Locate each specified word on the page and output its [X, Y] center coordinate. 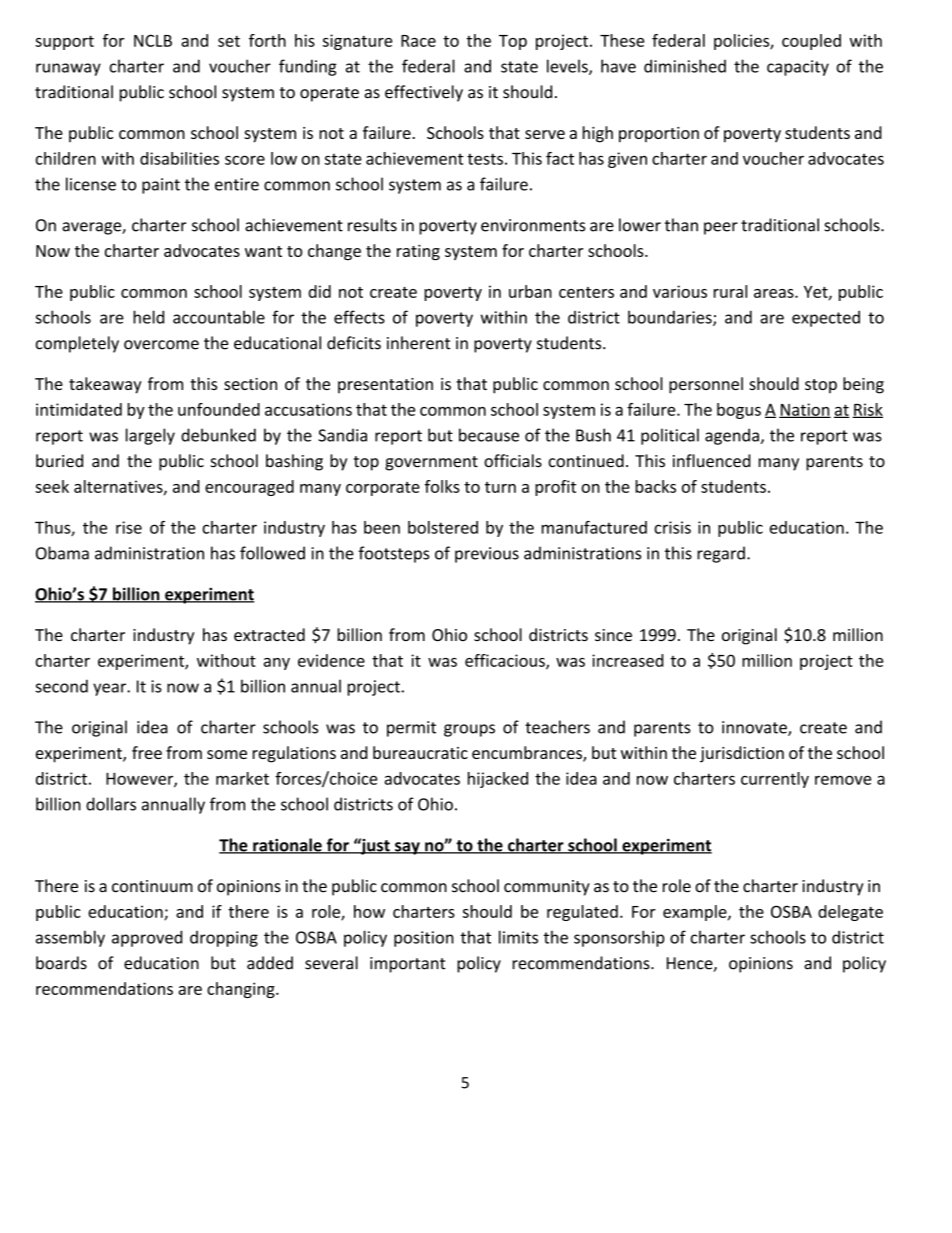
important [408, 965]
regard [721, 554]
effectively [424, 93]
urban [530, 291]
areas [775, 293]
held [148, 317]
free [147, 752]
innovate [755, 728]
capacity [798, 68]
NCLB [153, 40]
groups [469, 730]
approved [147, 938]
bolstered [443, 527]
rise [129, 527]
